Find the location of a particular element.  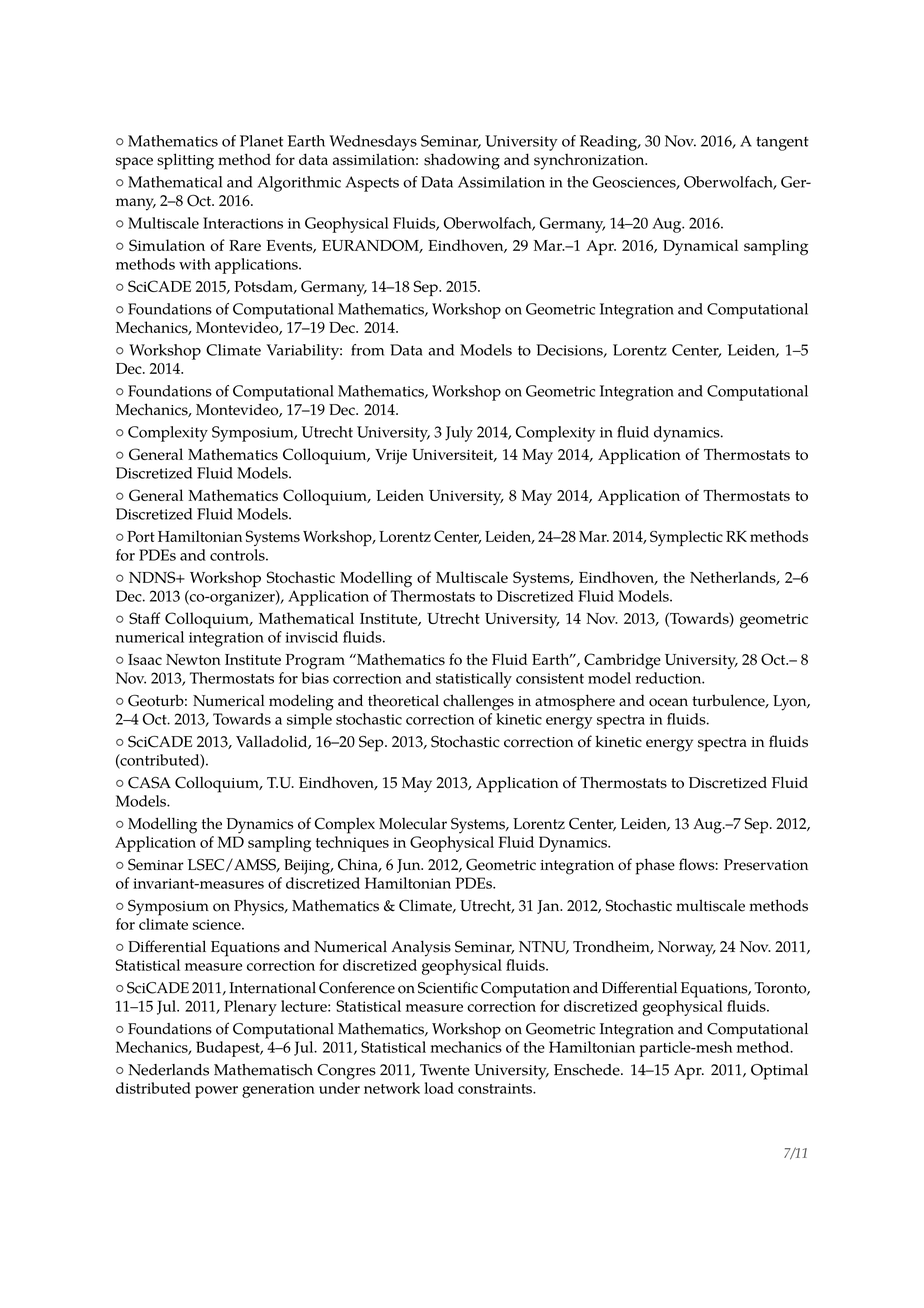

Symplectic is located at coordinates (686, 538).
